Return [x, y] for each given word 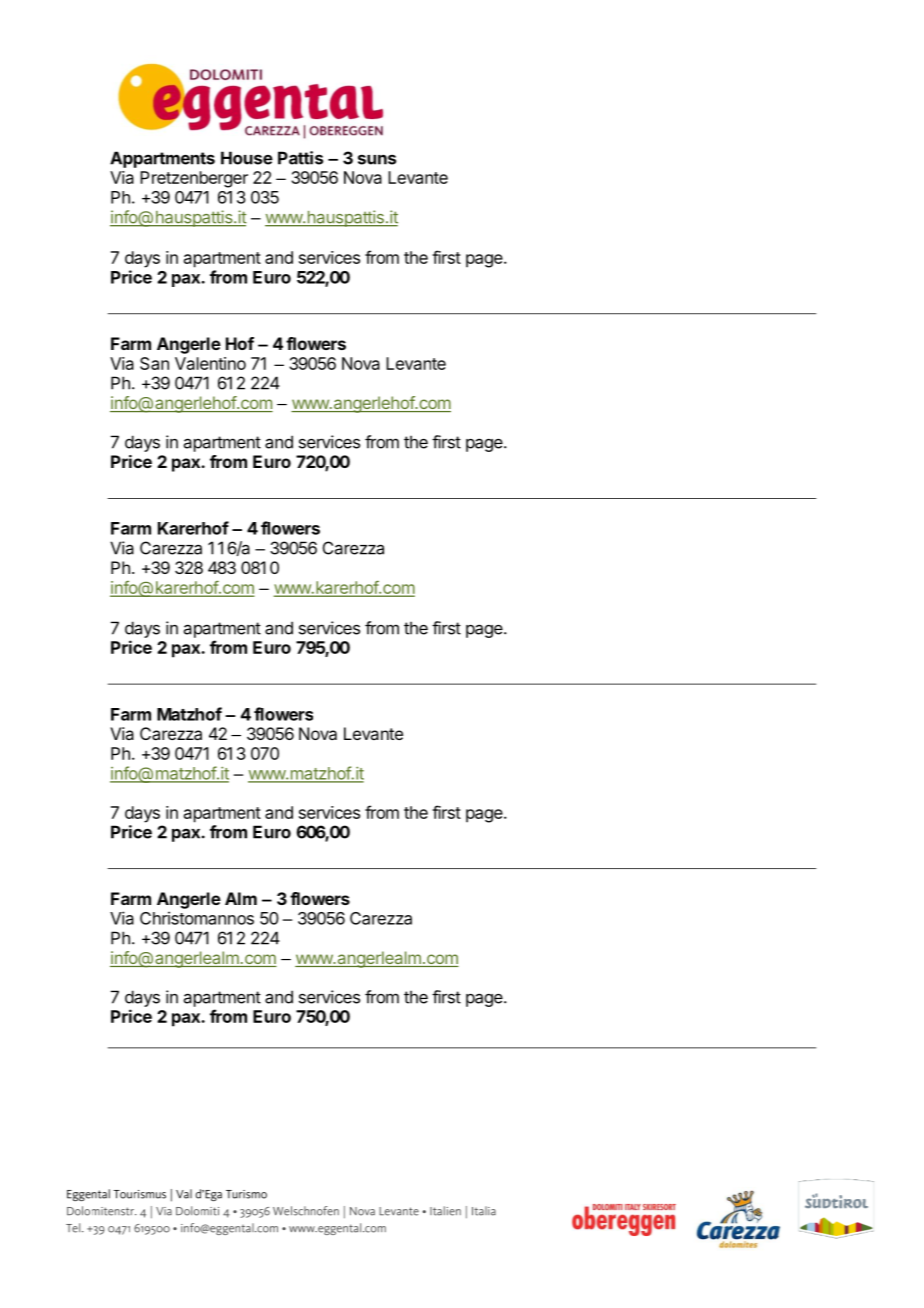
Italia [484, 1211]
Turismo [246, 1194]
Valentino [210, 363]
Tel [74, 1228]
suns [377, 160]
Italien [445, 1211]
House [247, 158]
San [154, 363]
